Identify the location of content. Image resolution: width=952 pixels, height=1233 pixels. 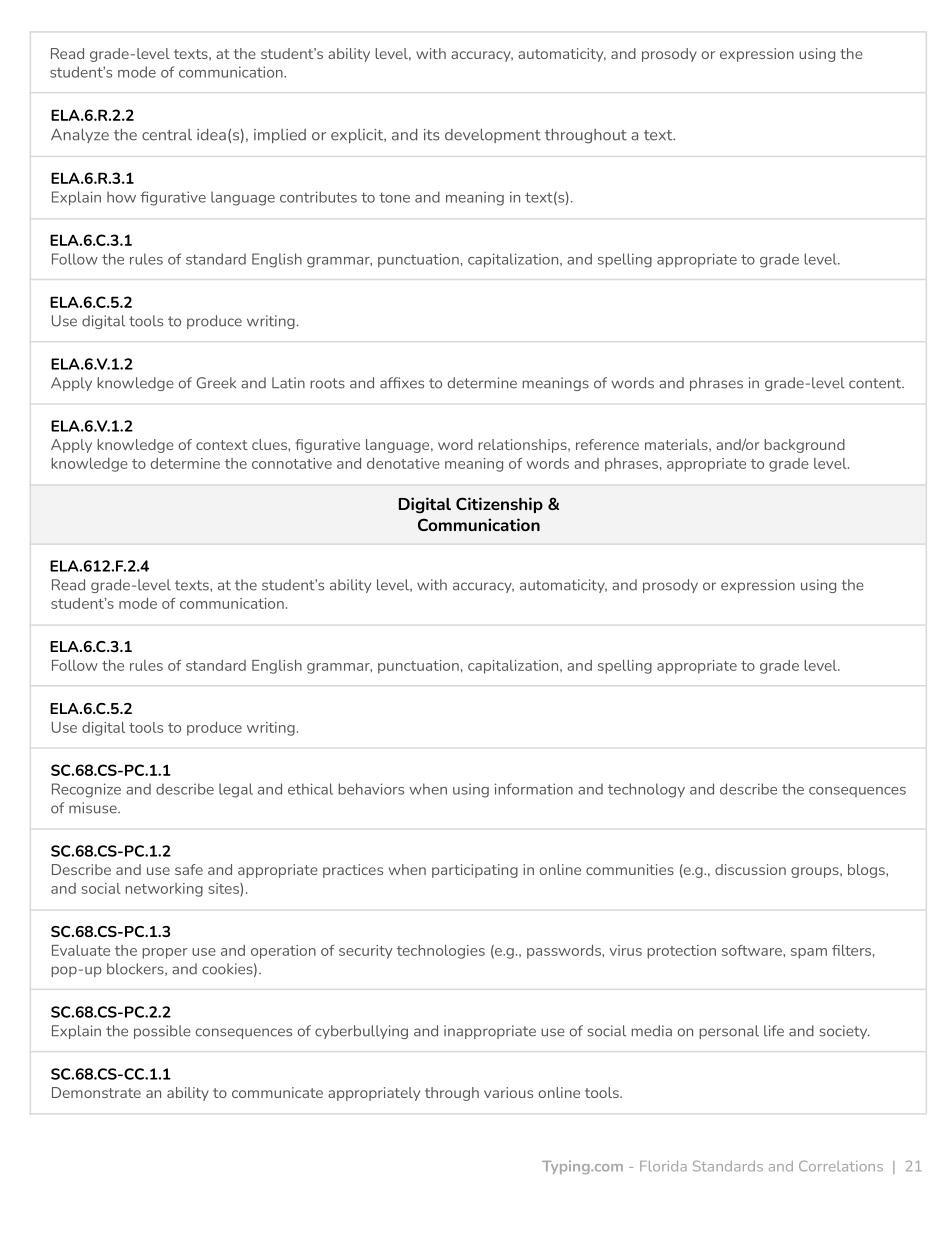
(876, 383).
